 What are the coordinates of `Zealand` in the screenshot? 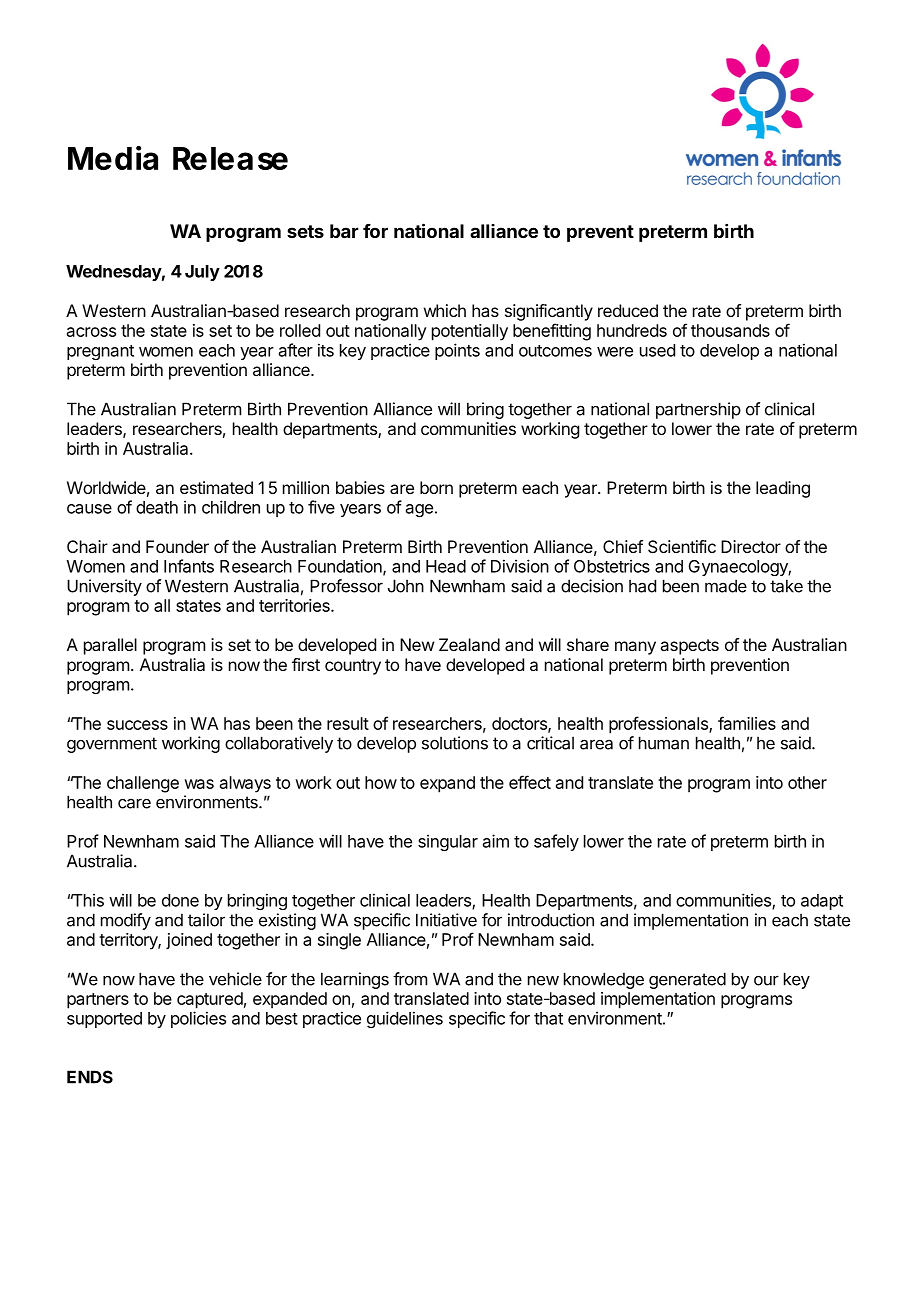 It's located at (469, 644).
